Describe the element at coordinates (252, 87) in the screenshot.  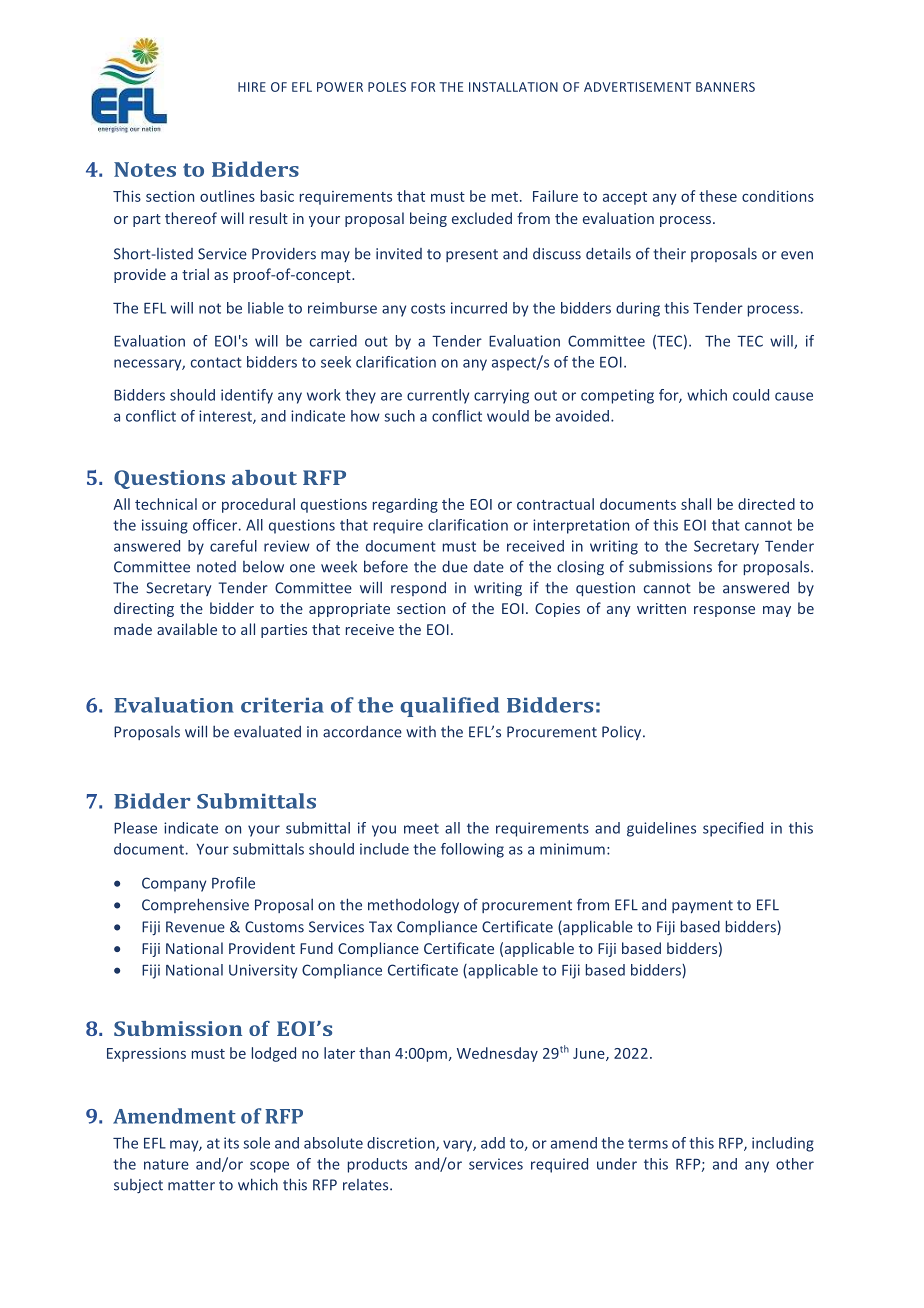
I see `HIRE` at that location.
